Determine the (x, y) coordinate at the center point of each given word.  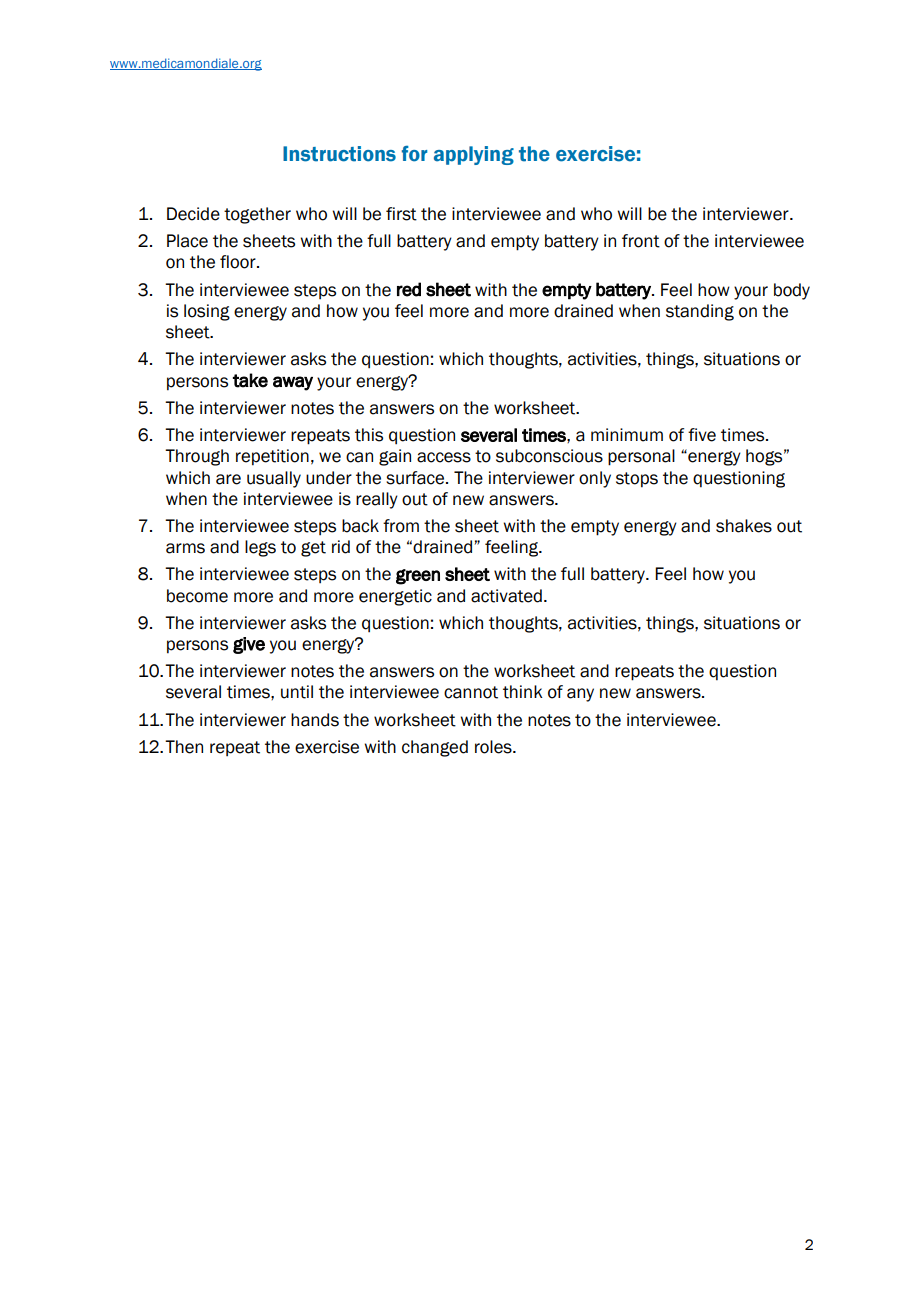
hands (315, 720)
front (641, 241)
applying (474, 155)
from (401, 526)
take (250, 380)
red (409, 289)
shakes (744, 526)
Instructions (339, 154)
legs (260, 548)
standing (700, 312)
